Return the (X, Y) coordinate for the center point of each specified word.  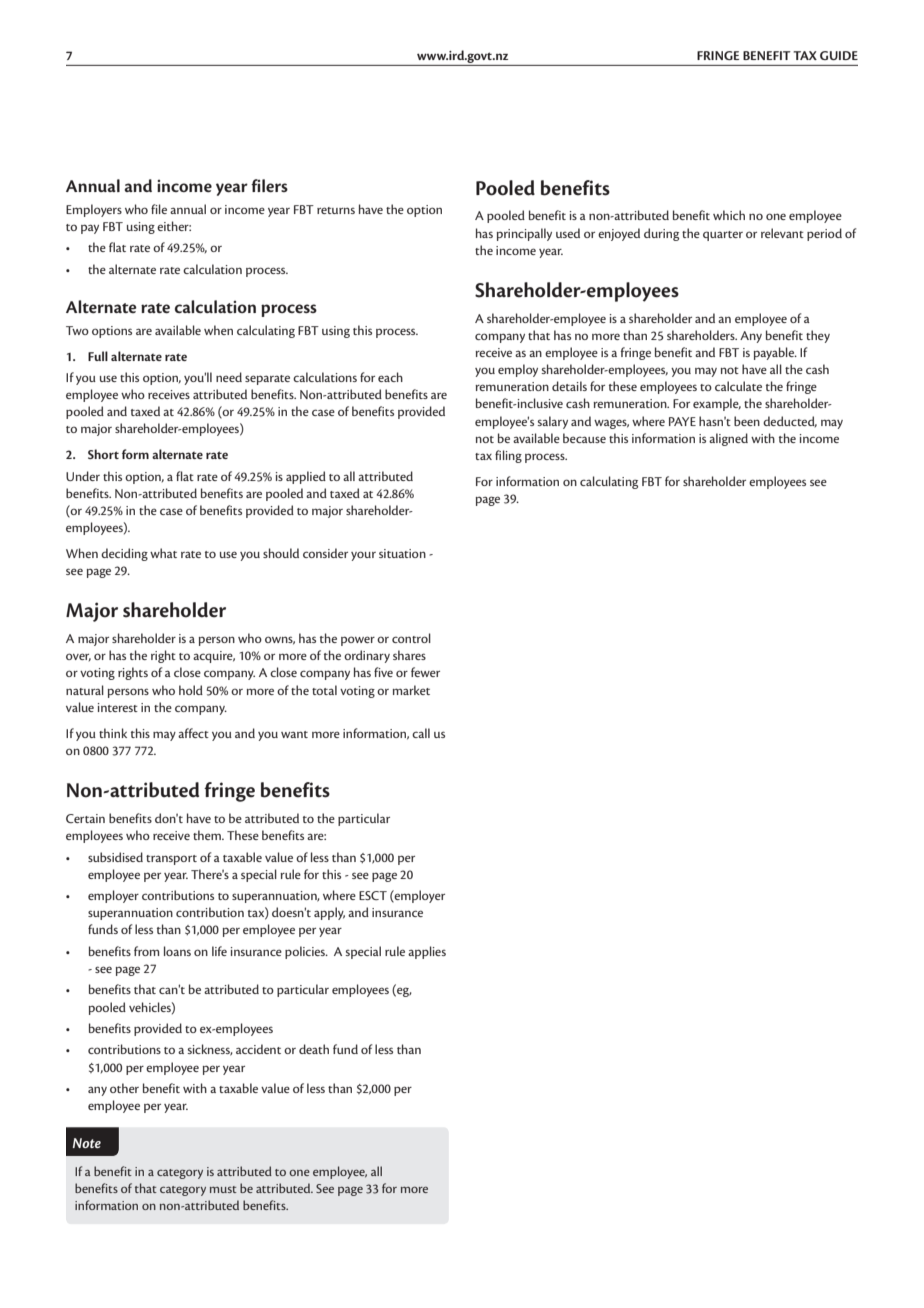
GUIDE (839, 55)
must (223, 1189)
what (163, 553)
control (411, 638)
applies (427, 952)
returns (336, 210)
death (314, 1049)
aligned (728, 439)
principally (524, 234)
